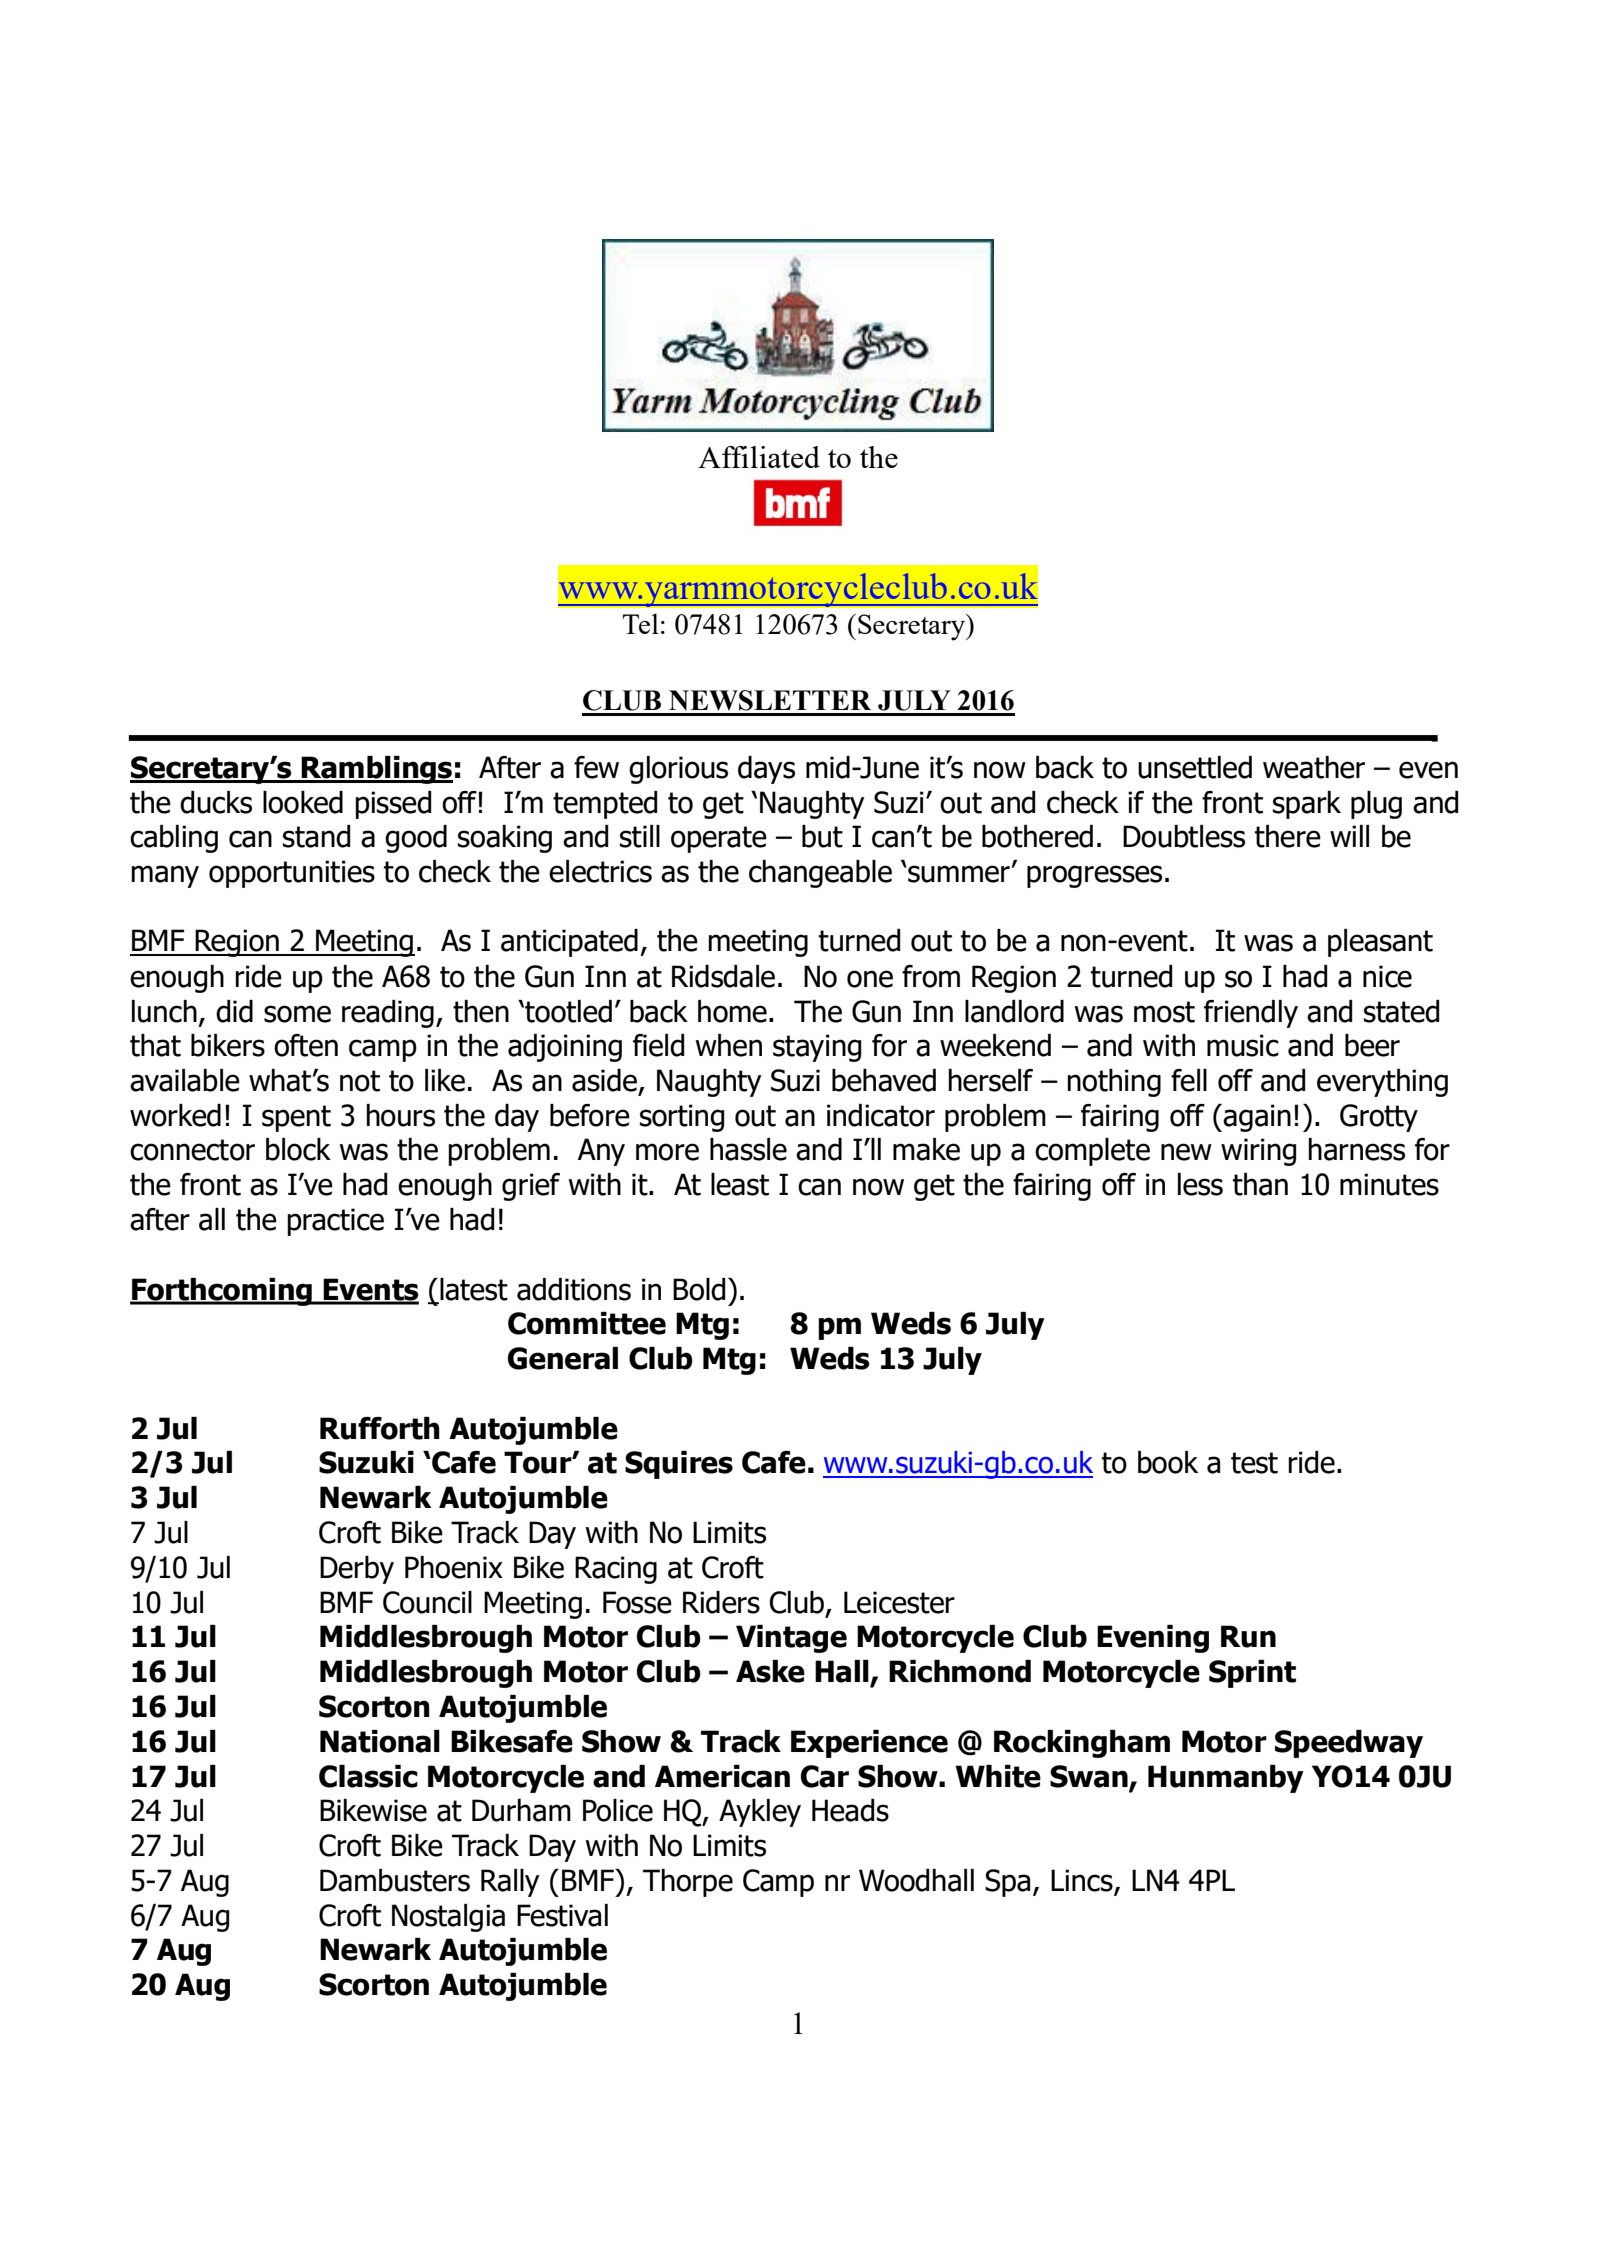 The image size is (1602, 2266). Describe the element at coordinates (679, 1465) in the screenshot. I see `Squires` at that location.
